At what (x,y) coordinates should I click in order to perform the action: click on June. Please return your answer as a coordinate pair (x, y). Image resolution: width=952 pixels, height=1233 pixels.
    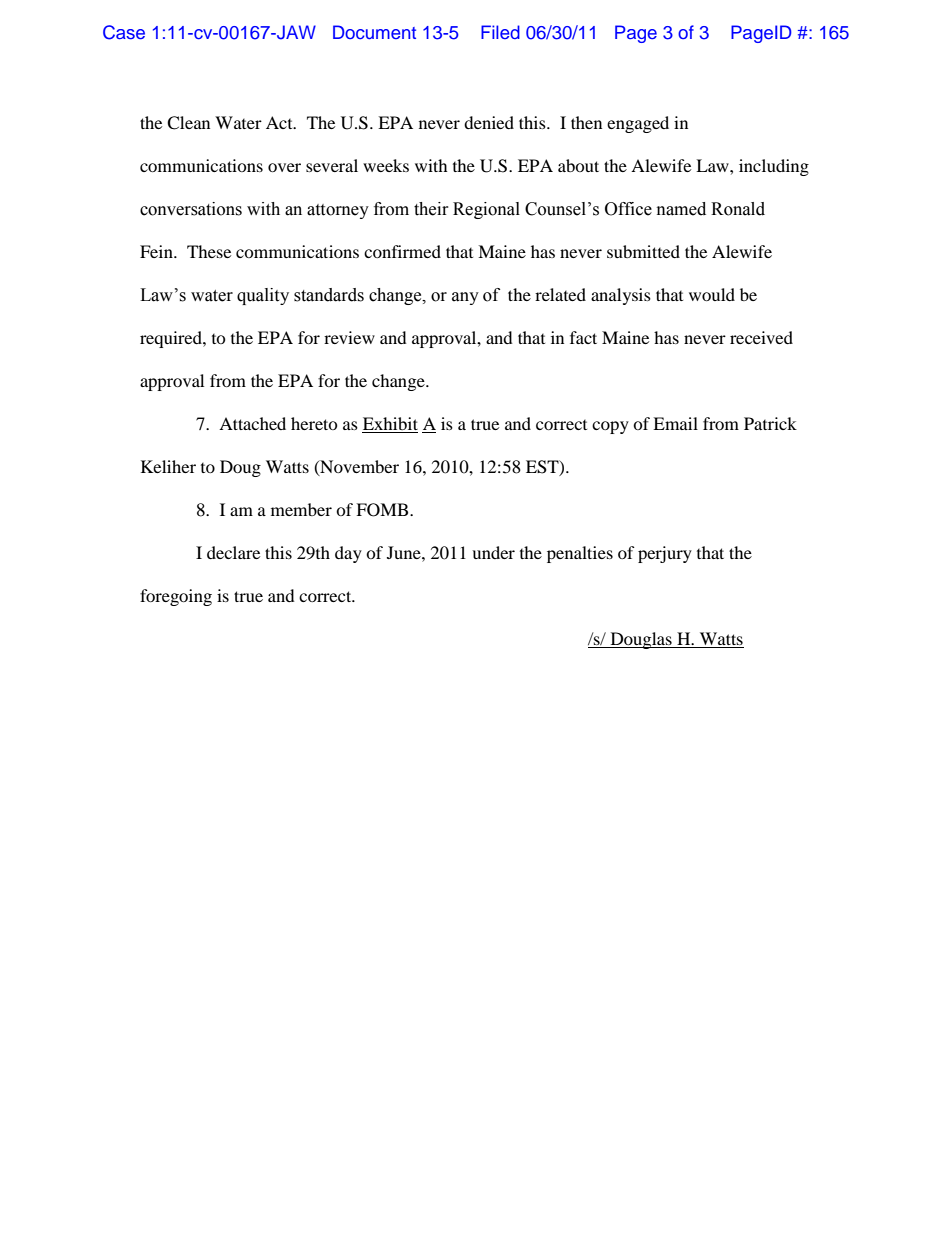
    Looking at the image, I should click on (405, 552).
